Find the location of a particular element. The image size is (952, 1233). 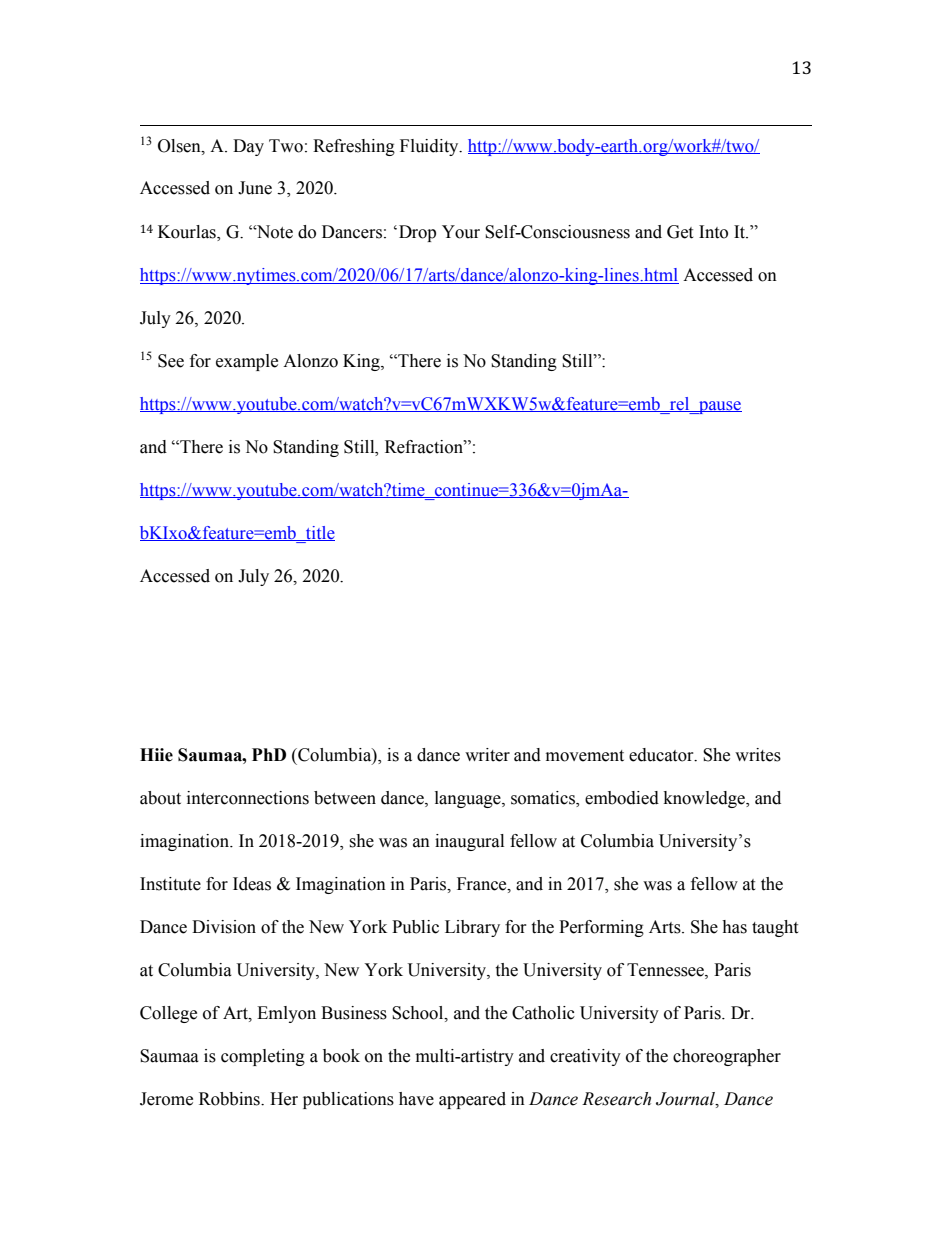

June is located at coordinates (255, 188).
